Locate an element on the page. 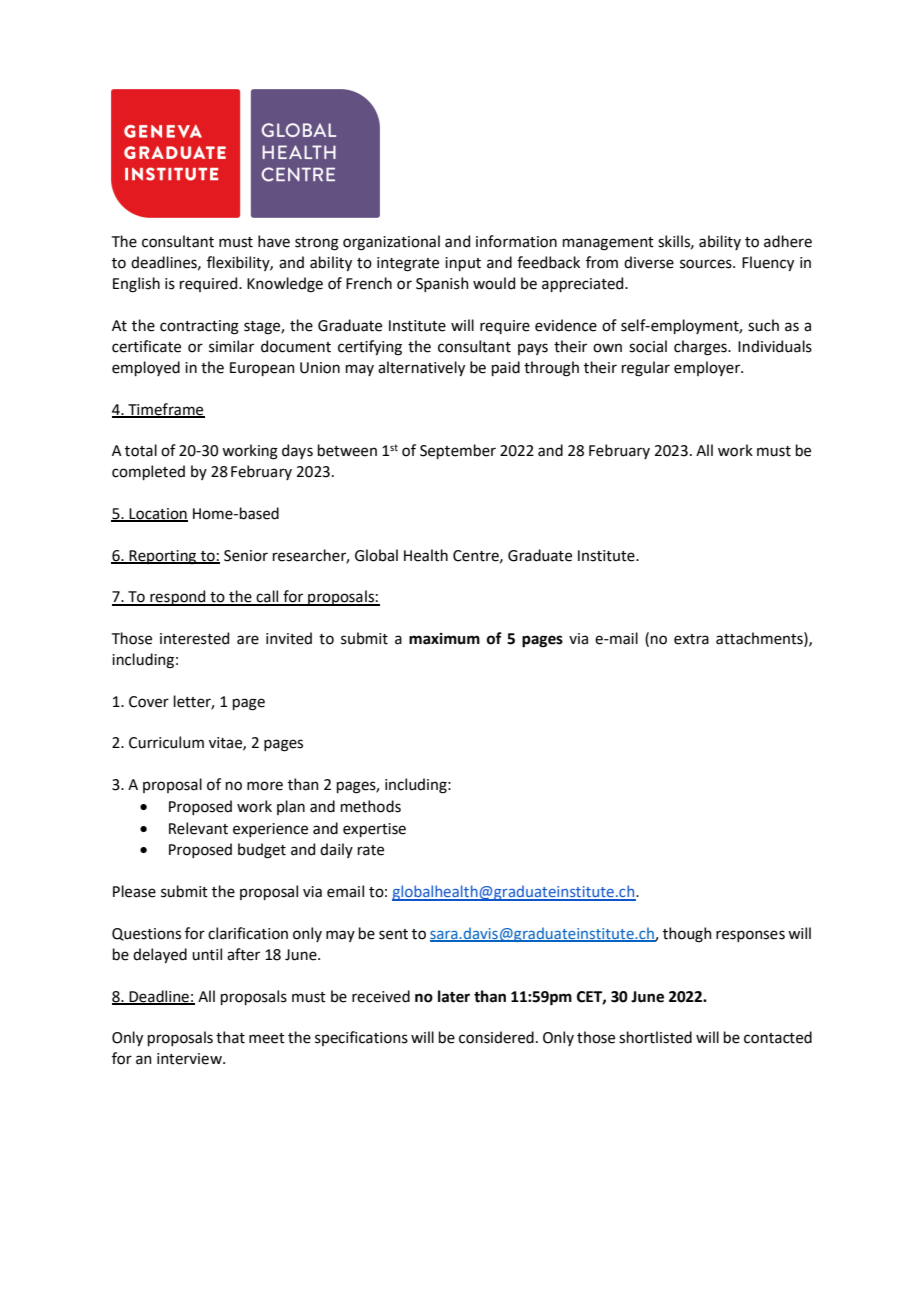 The width and height of the image is (924, 1308). interview is located at coordinates (190, 1059).
